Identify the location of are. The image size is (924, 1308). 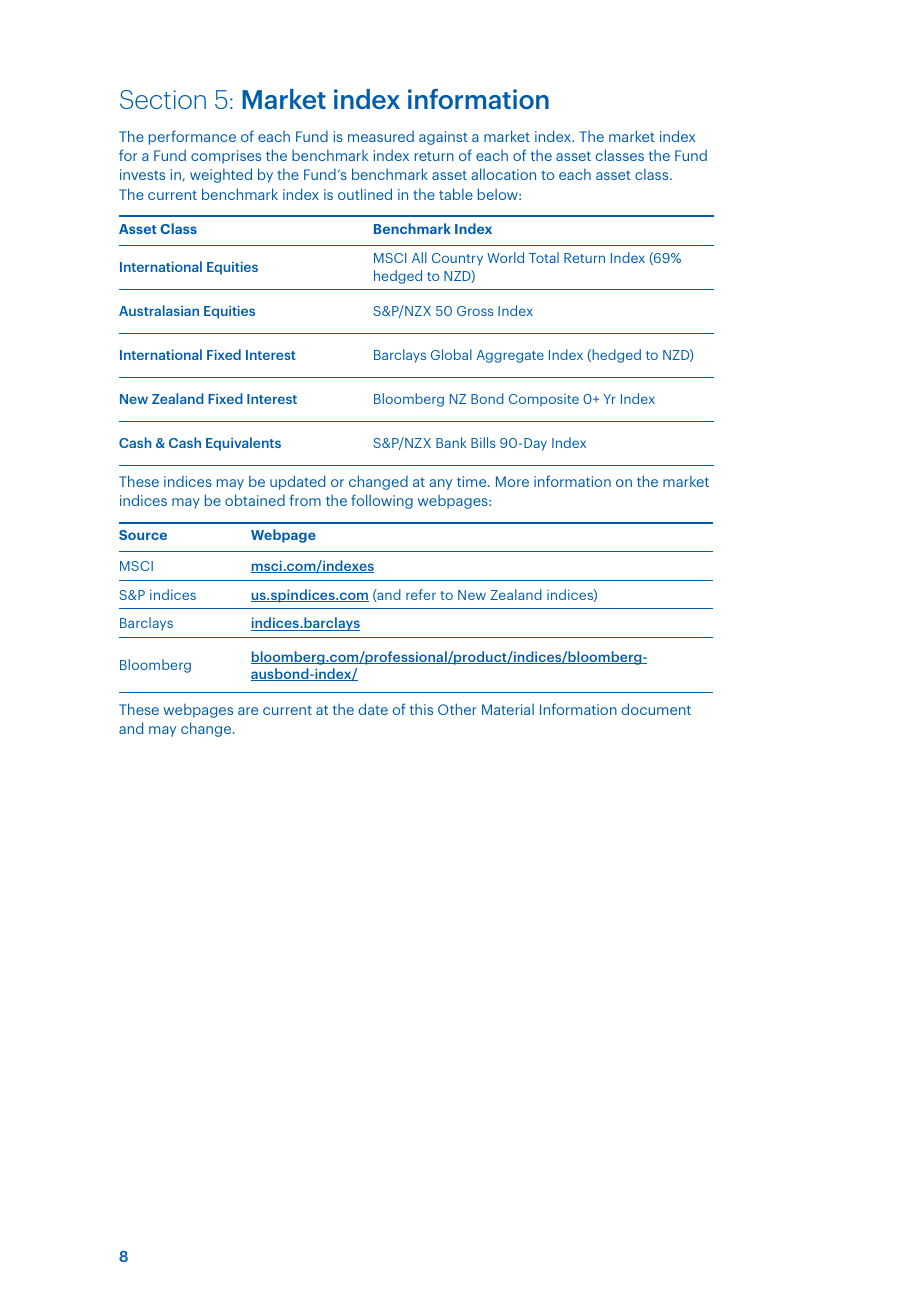
(248, 711).
